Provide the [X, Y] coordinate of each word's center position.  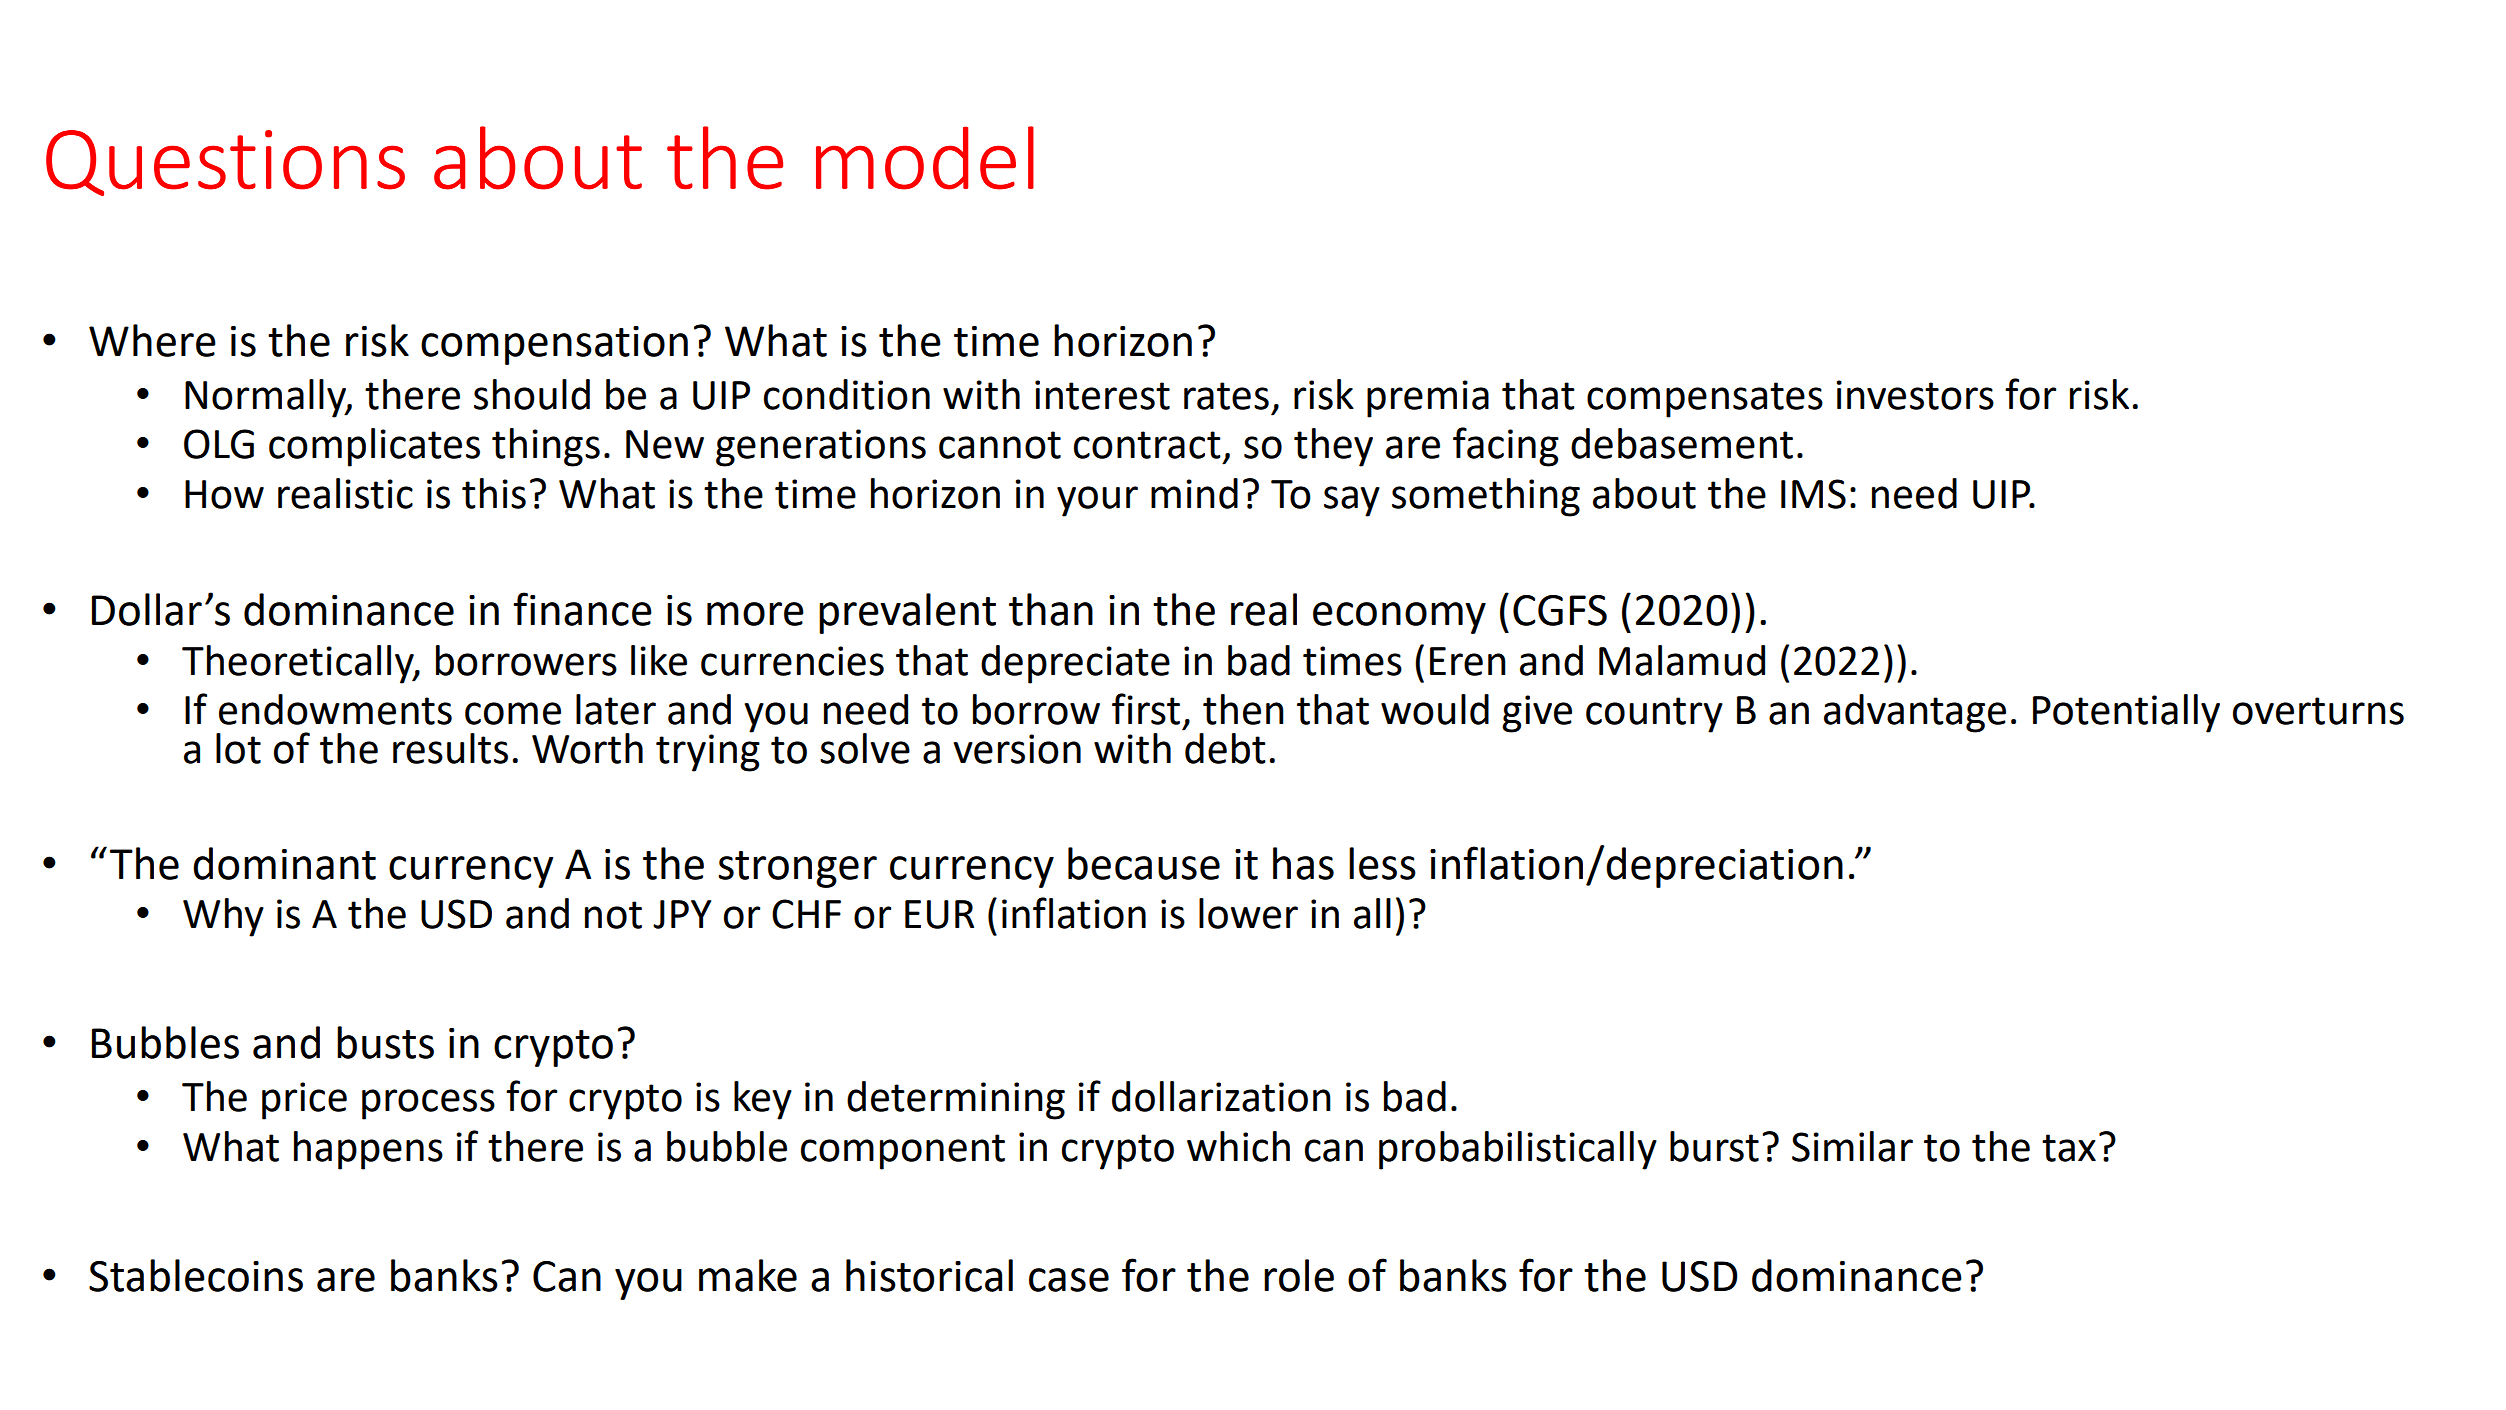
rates [1226, 396]
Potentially [2126, 713]
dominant [284, 863]
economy [1399, 618]
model [925, 158]
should [532, 394]
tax [2069, 1148]
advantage [1915, 713]
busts [385, 1042]
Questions [225, 163]
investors [1915, 395]
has [1303, 863]
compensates [1705, 400]
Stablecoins [196, 1275]
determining [956, 1100]
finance [582, 609]
